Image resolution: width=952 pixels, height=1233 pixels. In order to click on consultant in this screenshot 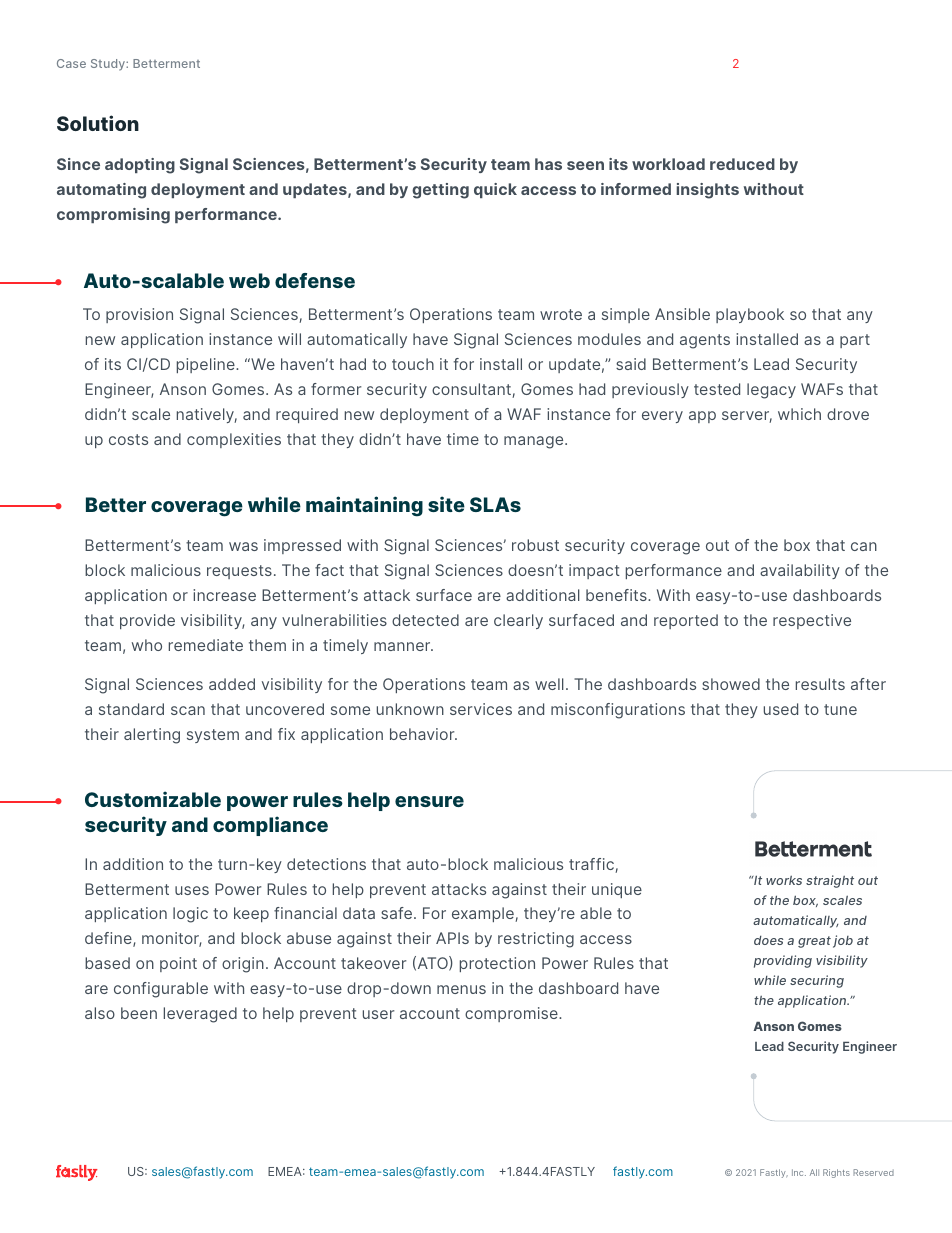, I will do `click(472, 390)`.
